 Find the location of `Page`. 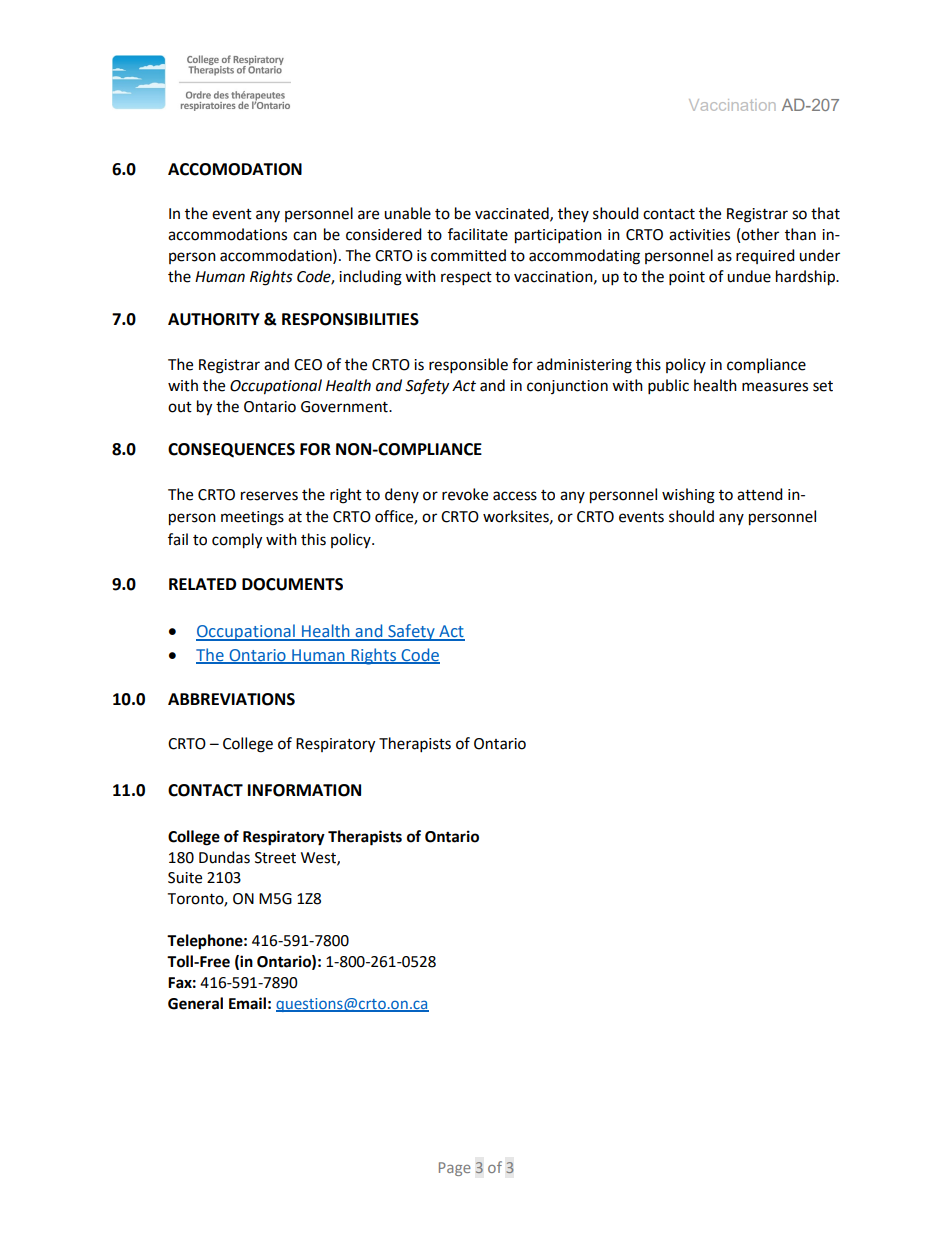

Page is located at coordinates (455, 1169).
